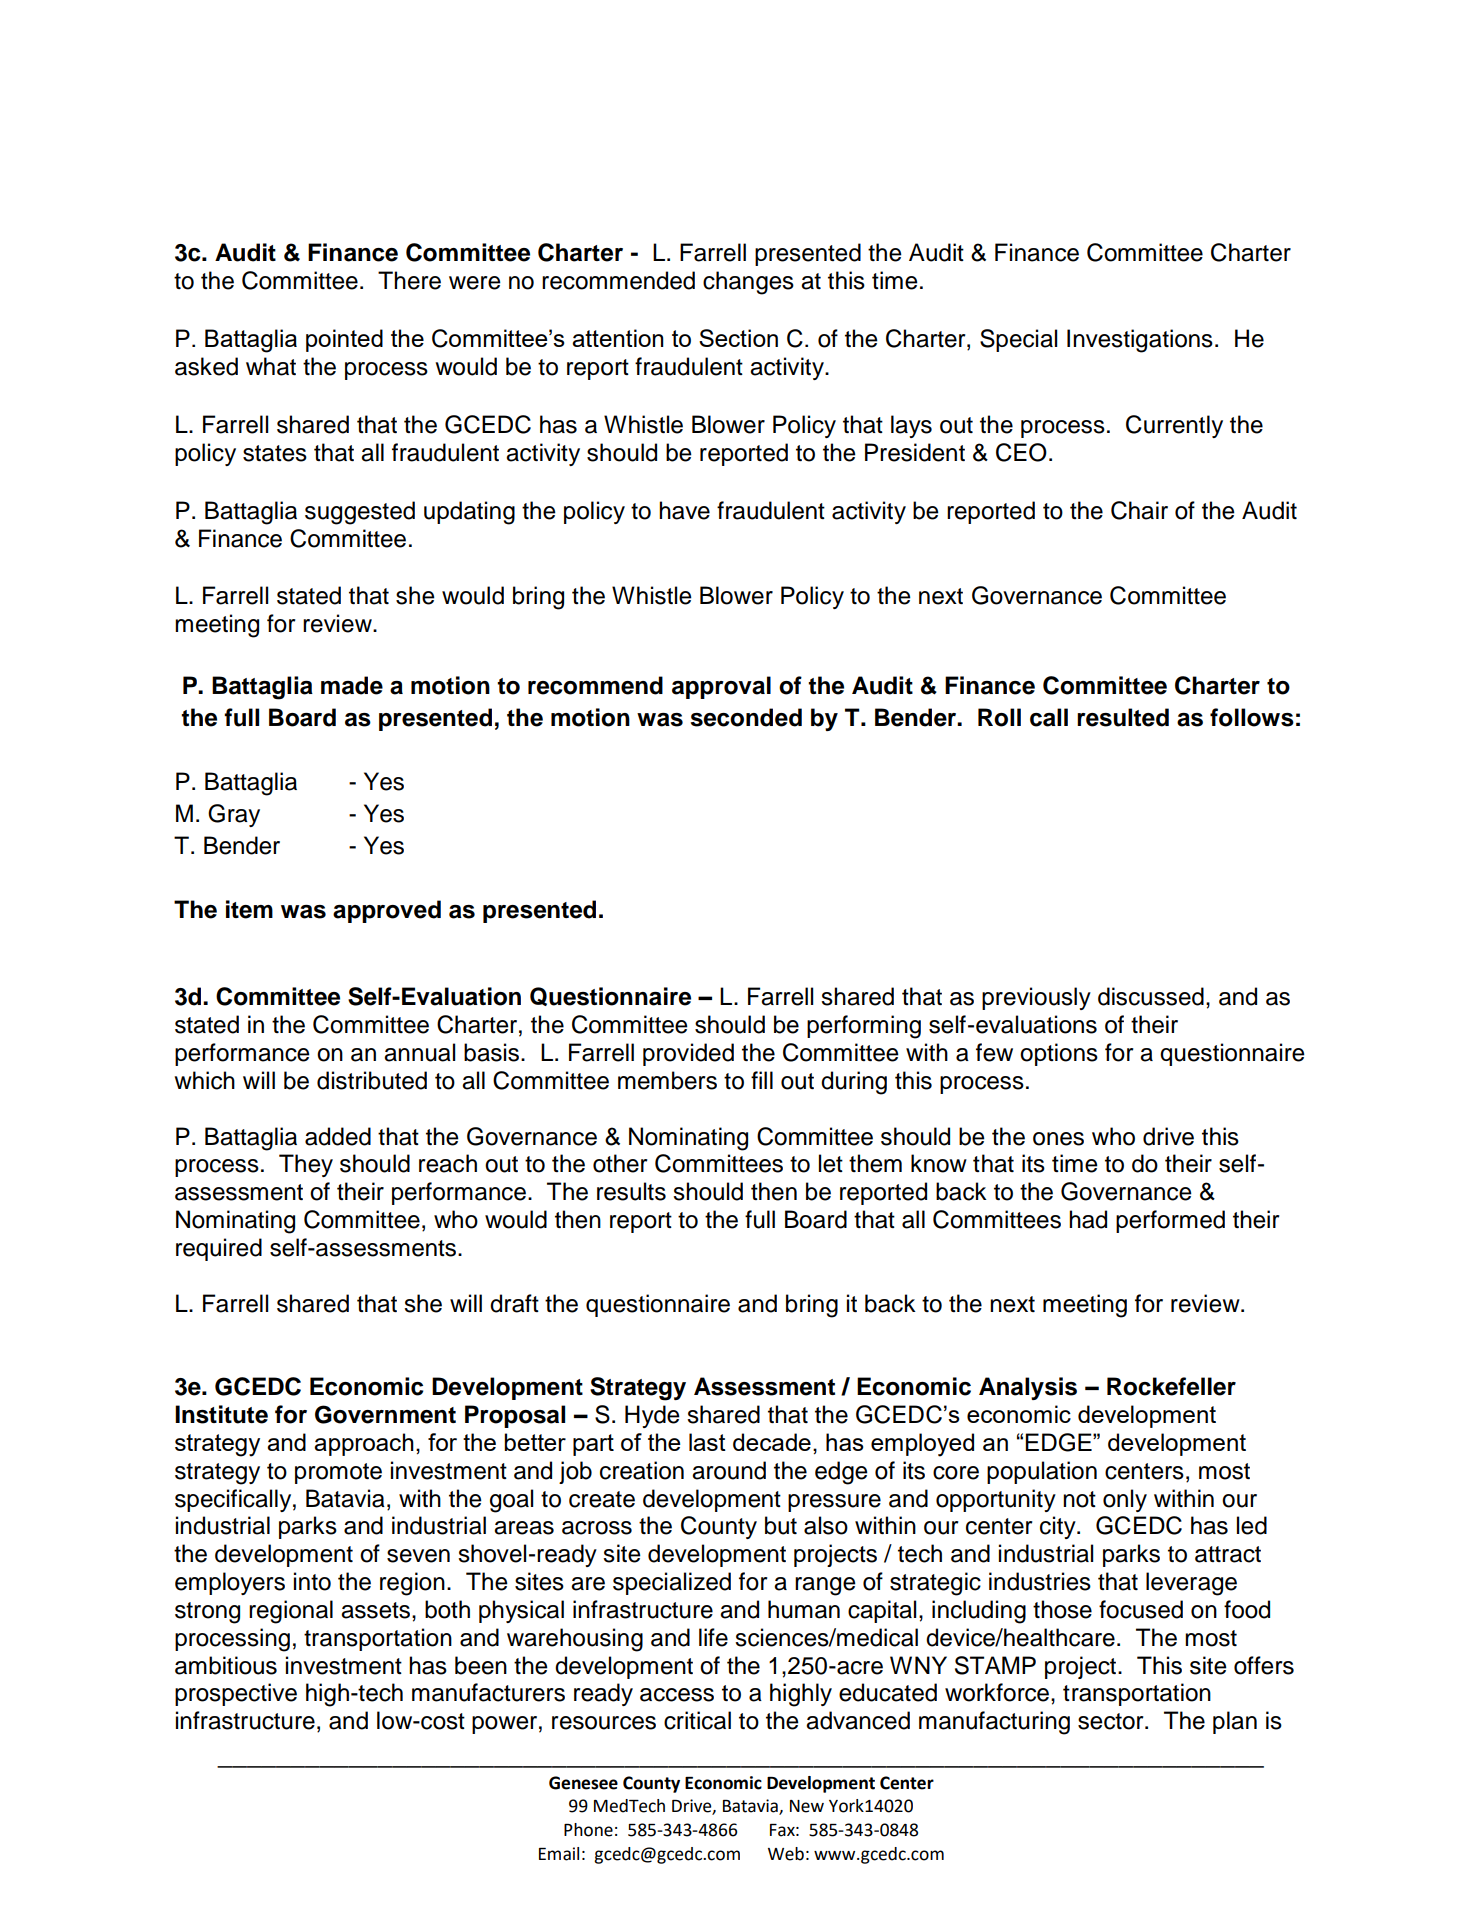 The image size is (1482, 1917). What do you see at coordinates (372, 1080) in the screenshot?
I see `distributed` at bounding box center [372, 1080].
